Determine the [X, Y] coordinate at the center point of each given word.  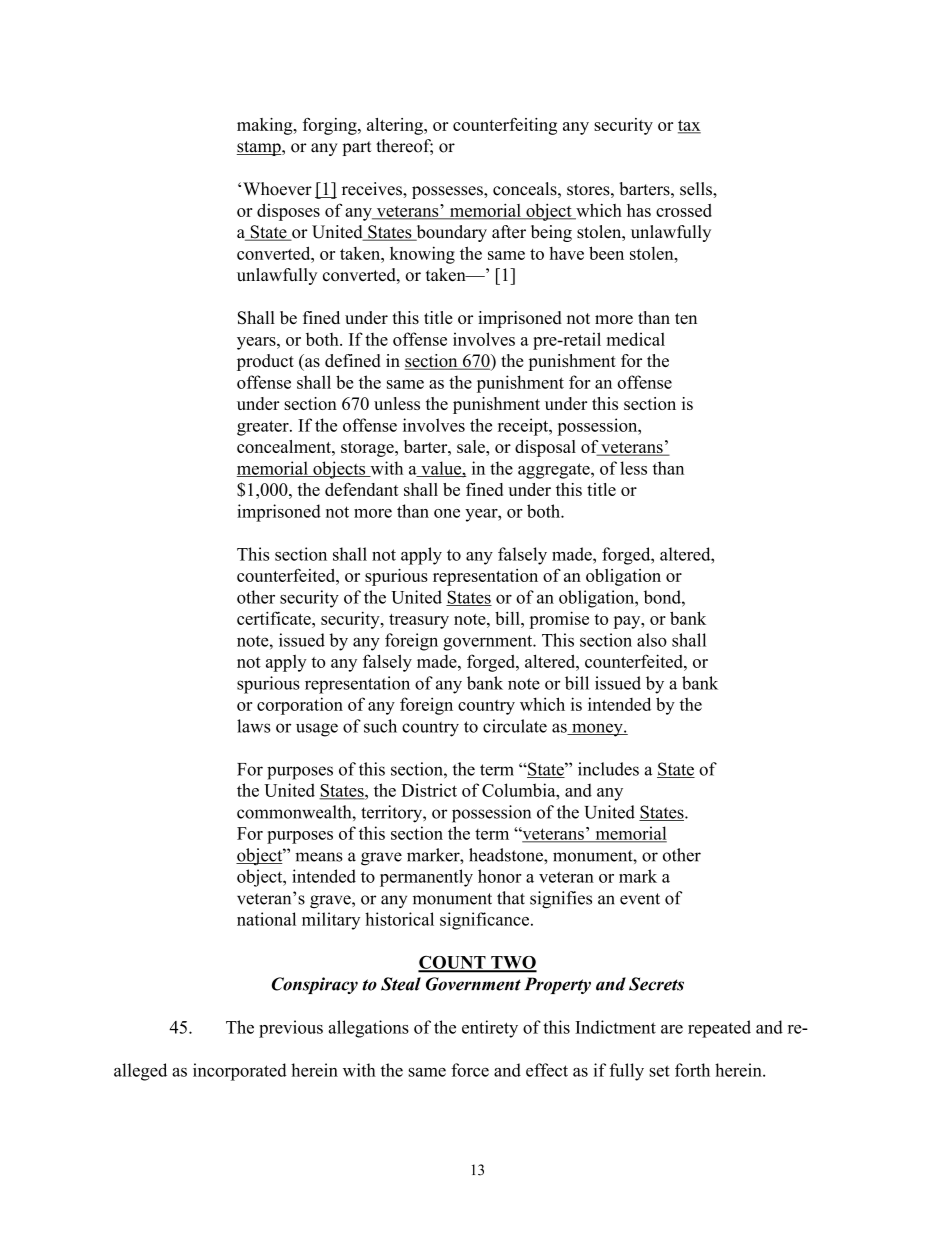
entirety [490, 1029]
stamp [260, 148]
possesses [448, 192]
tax [689, 126]
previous [291, 1029]
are [672, 1029]
